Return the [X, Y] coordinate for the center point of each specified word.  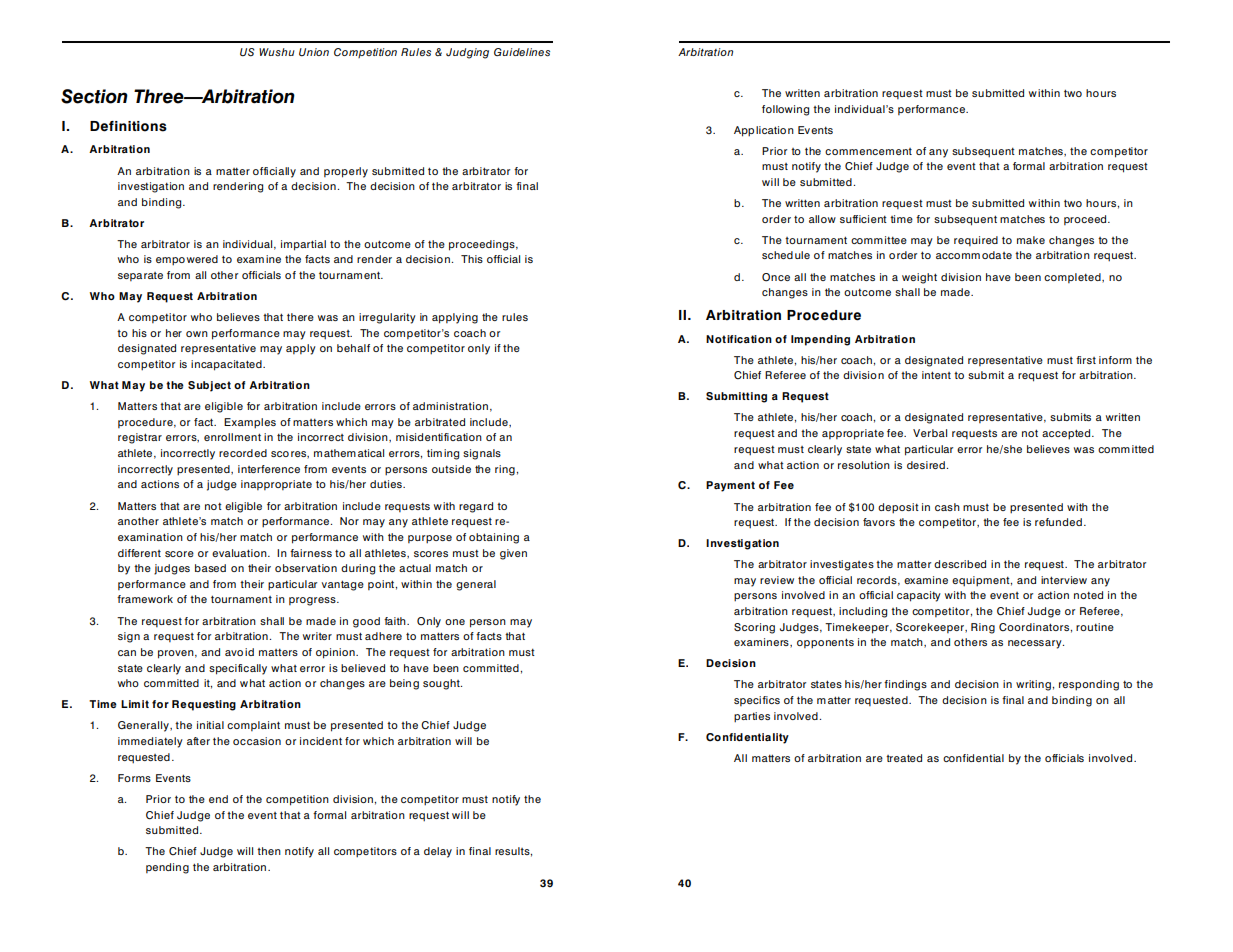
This [472, 259]
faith [396, 621]
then [269, 851]
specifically [238, 669]
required [976, 241]
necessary [1036, 644]
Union [314, 52]
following [785, 110]
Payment [730, 486]
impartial [303, 245]
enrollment [232, 437]
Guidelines [522, 52]
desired [926, 465]
